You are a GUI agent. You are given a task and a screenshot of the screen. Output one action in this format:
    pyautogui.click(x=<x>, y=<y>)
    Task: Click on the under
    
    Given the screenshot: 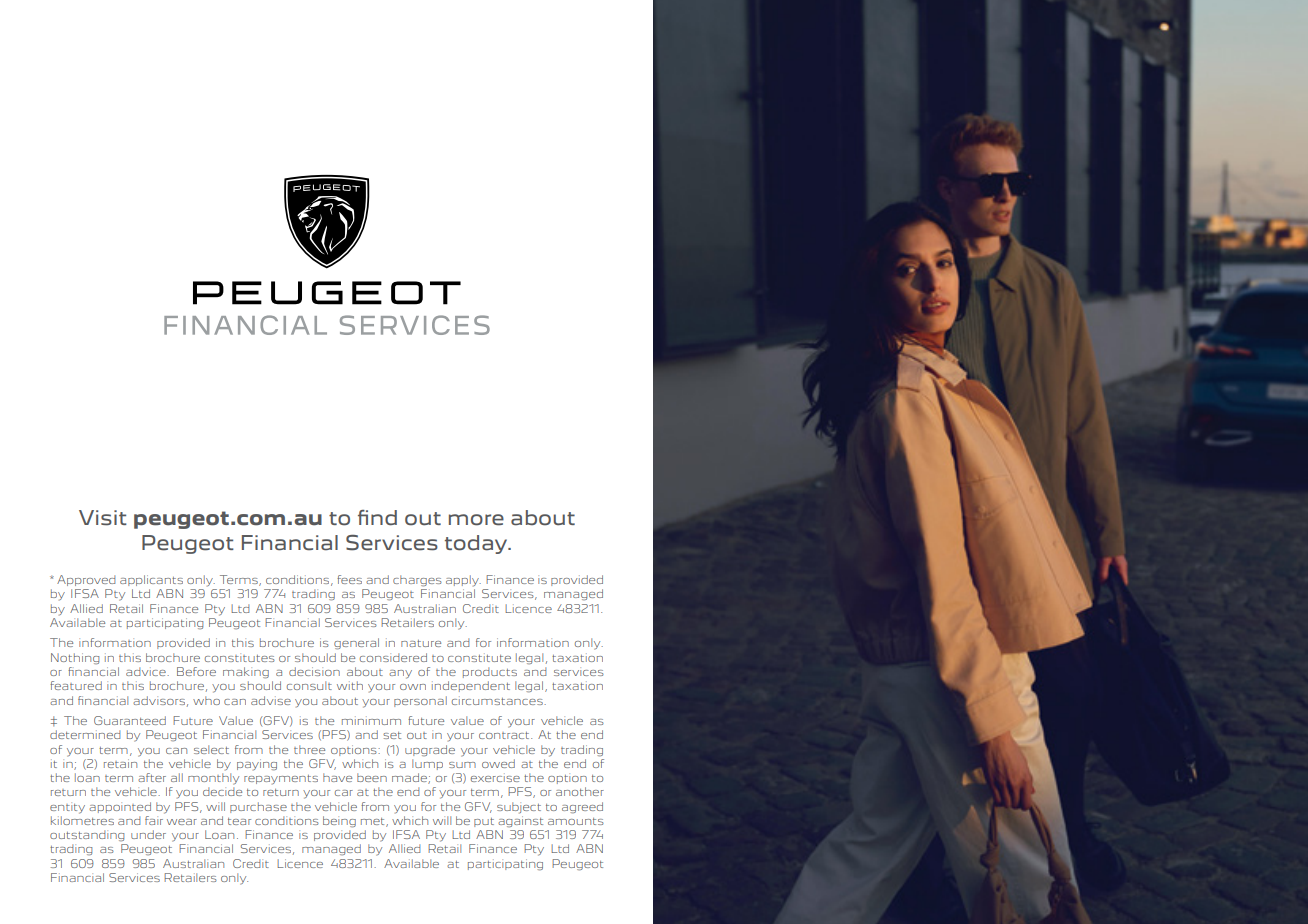 What is the action you would take?
    pyautogui.click(x=148, y=834)
